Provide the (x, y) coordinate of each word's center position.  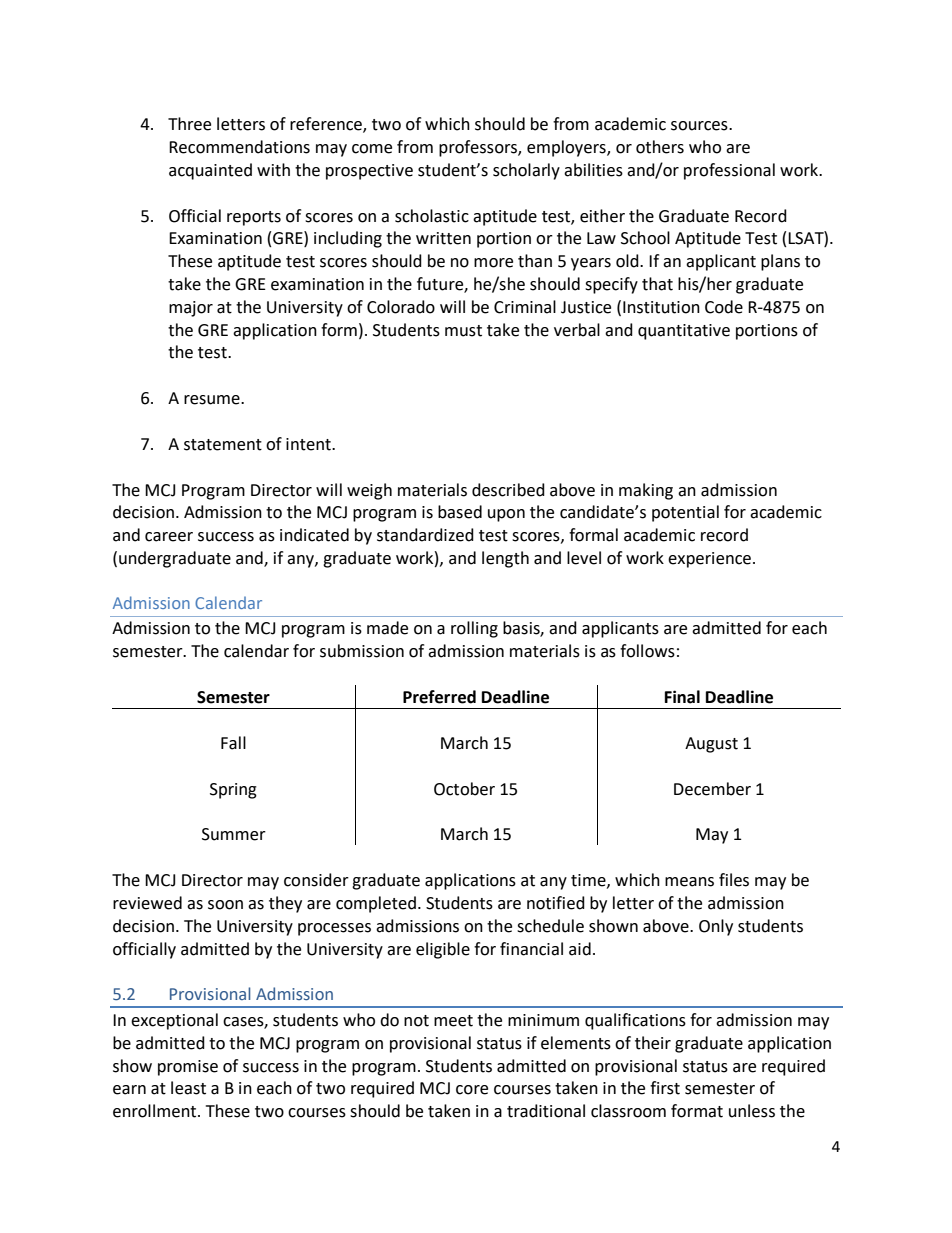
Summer (234, 834)
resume (213, 400)
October (464, 789)
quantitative (684, 332)
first (665, 1088)
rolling (474, 629)
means (689, 882)
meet (453, 1021)
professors (479, 148)
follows (647, 651)
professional (729, 171)
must (463, 331)
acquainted (210, 171)
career (169, 537)
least (188, 1088)
